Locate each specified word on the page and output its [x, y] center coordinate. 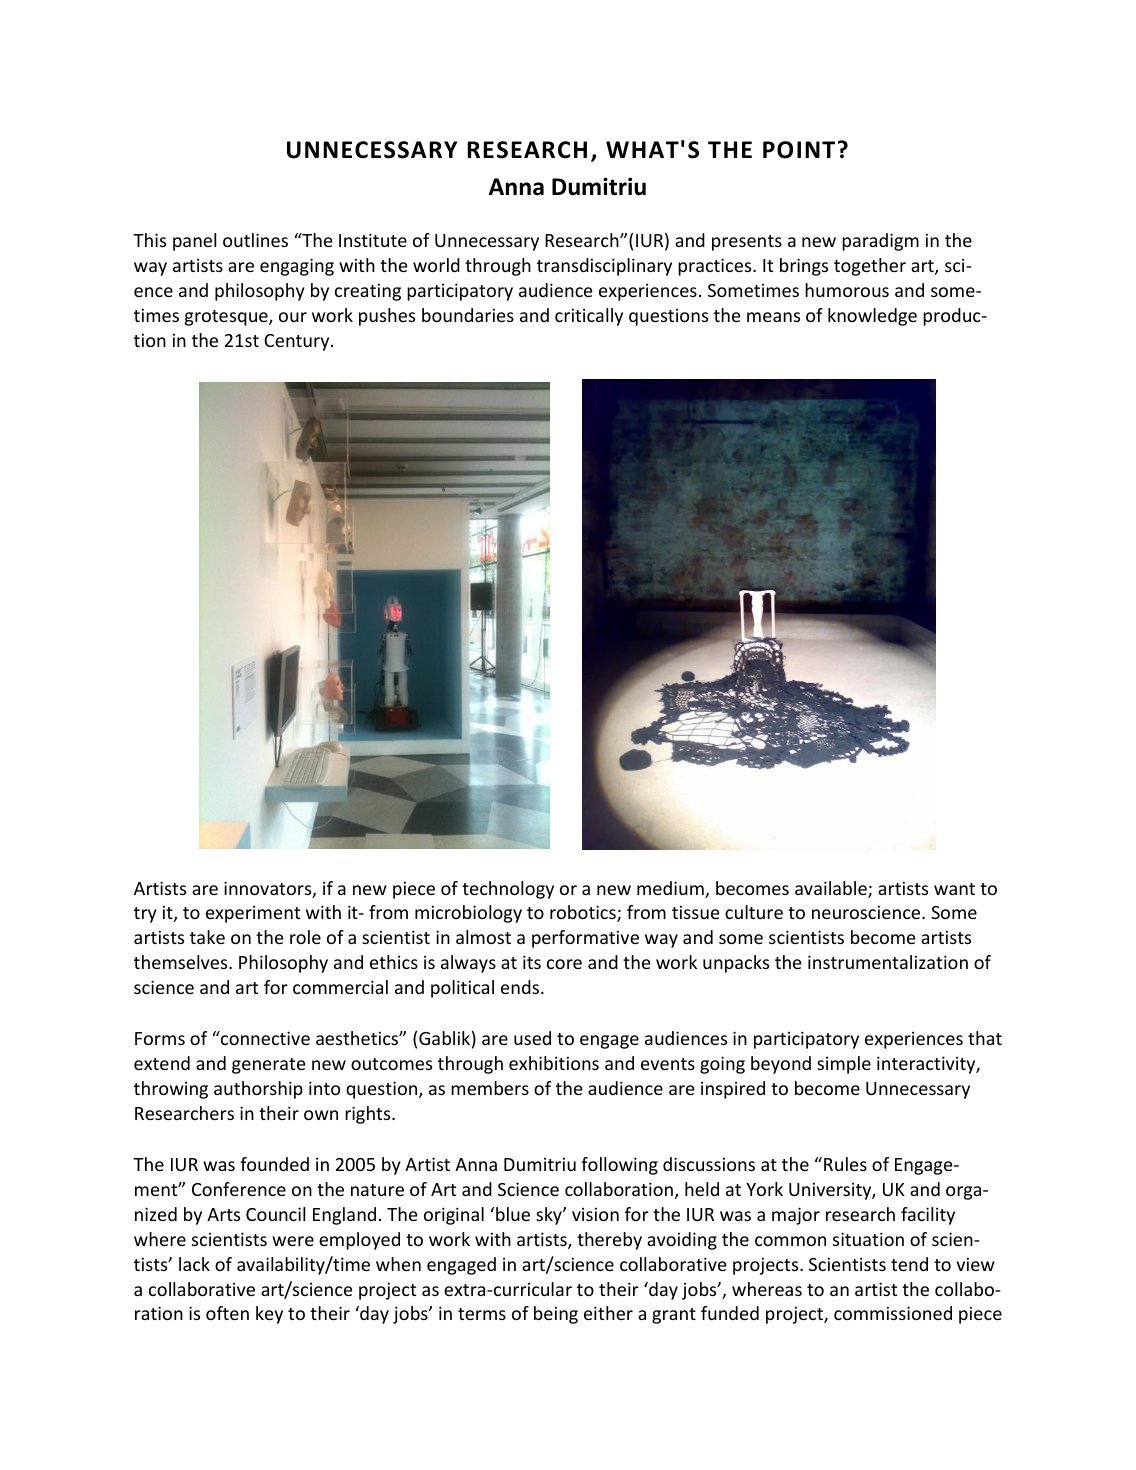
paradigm [880, 242]
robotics [584, 913]
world [436, 265]
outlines [255, 240]
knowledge [872, 317]
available [832, 889]
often [227, 1313]
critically [589, 317]
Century [298, 342]
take [207, 937]
